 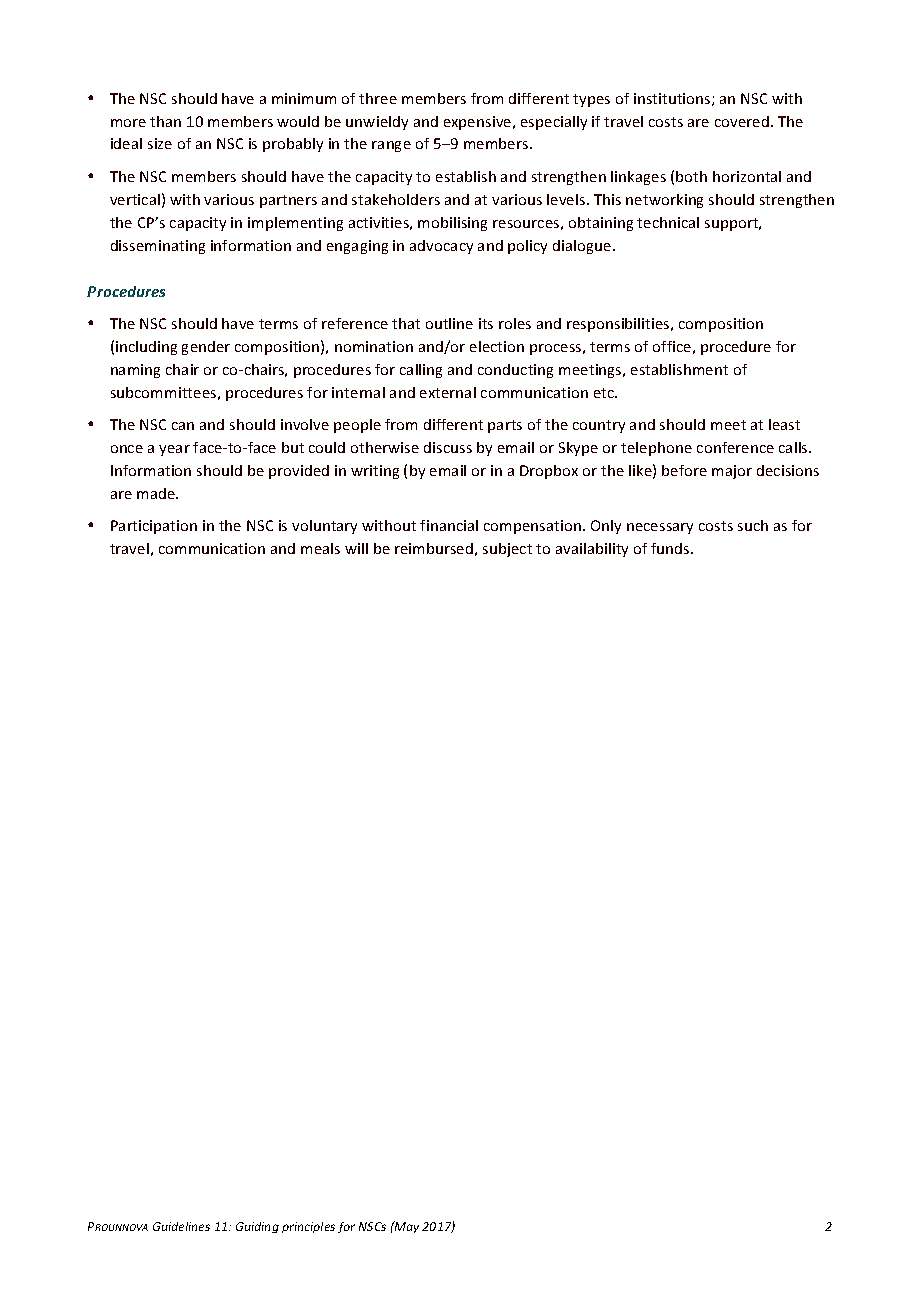 I want to click on Guidelines, so click(x=181, y=1226).
